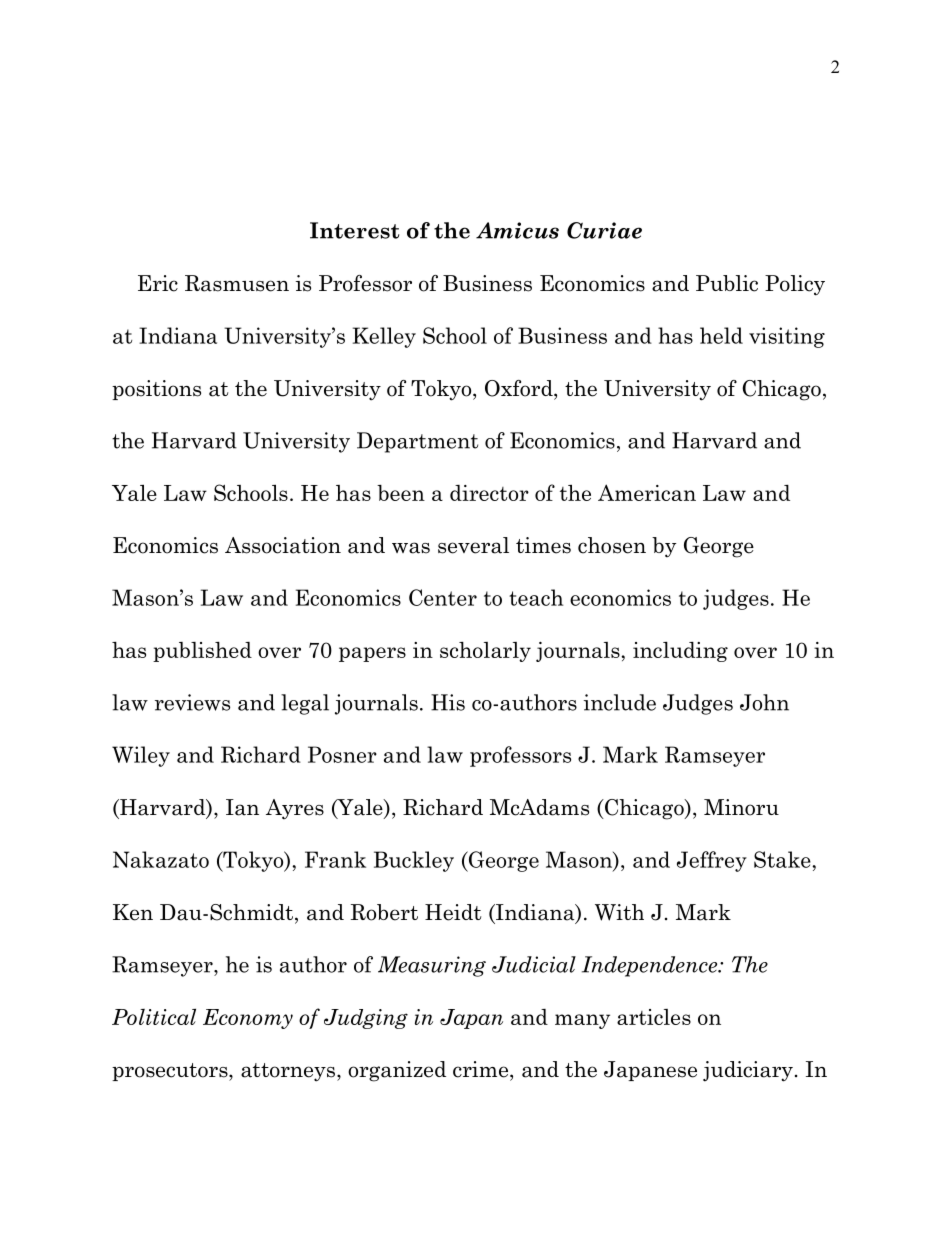  What do you see at coordinates (680, 652) in the image?
I see `including` at bounding box center [680, 652].
